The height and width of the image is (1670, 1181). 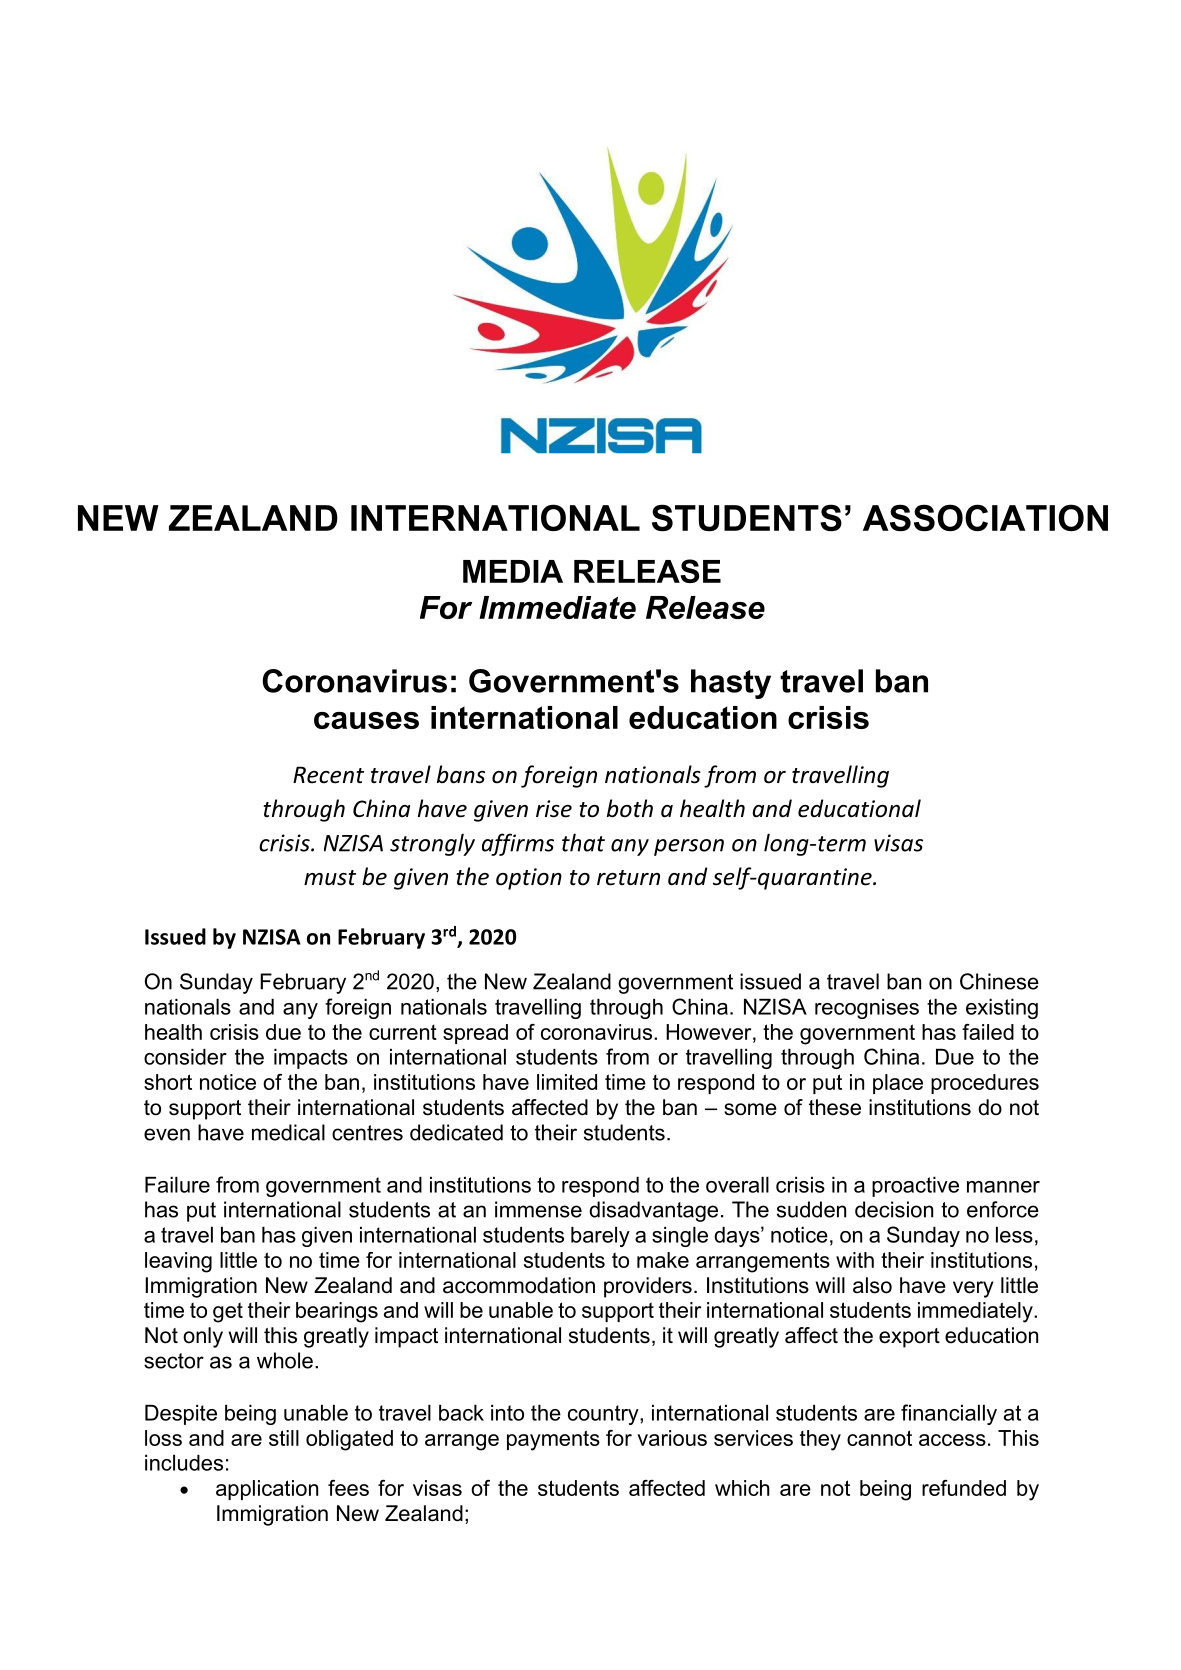 I want to click on causes, so click(x=366, y=720).
